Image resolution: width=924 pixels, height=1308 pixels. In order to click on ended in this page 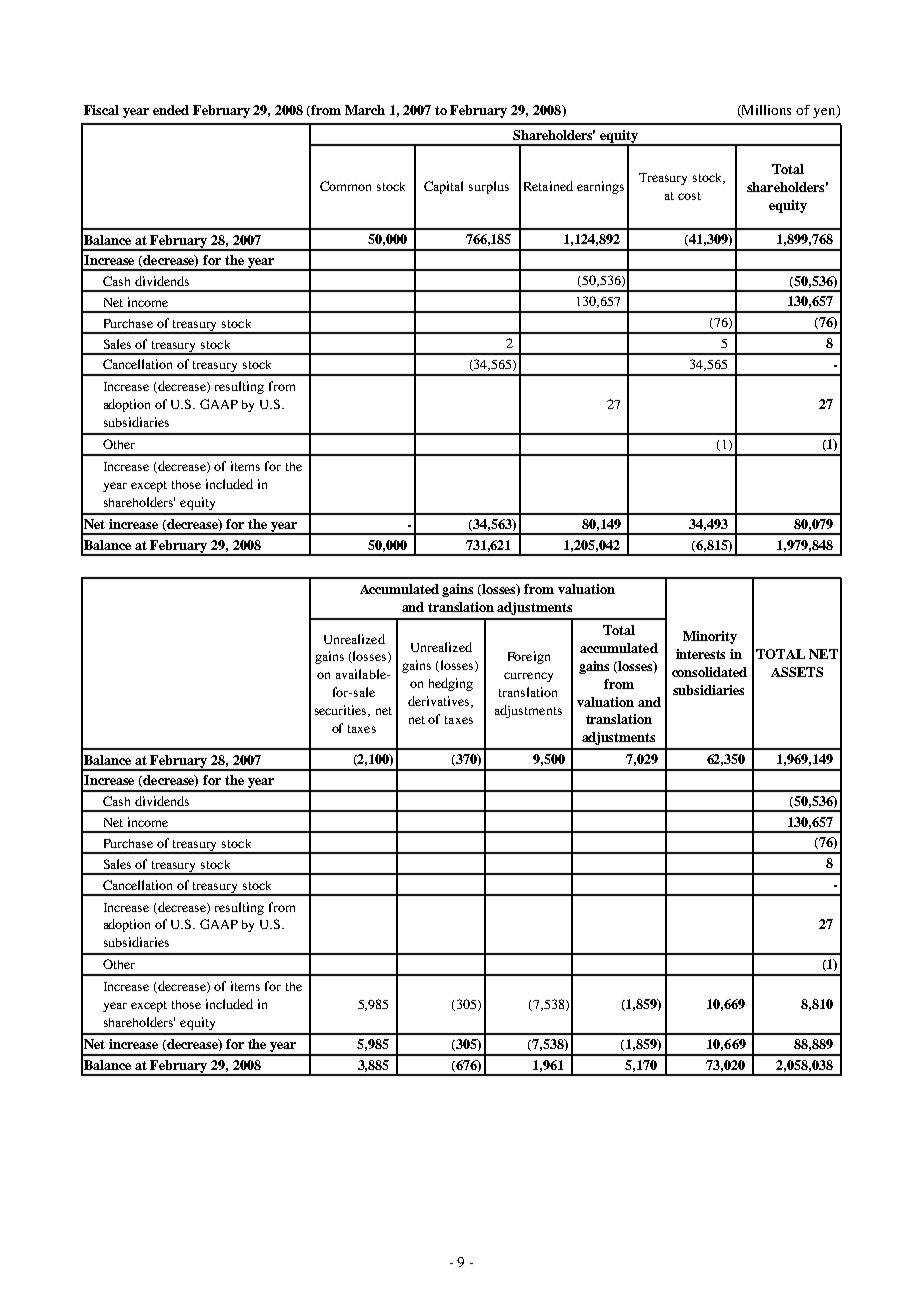, I will do `click(171, 110)`.
